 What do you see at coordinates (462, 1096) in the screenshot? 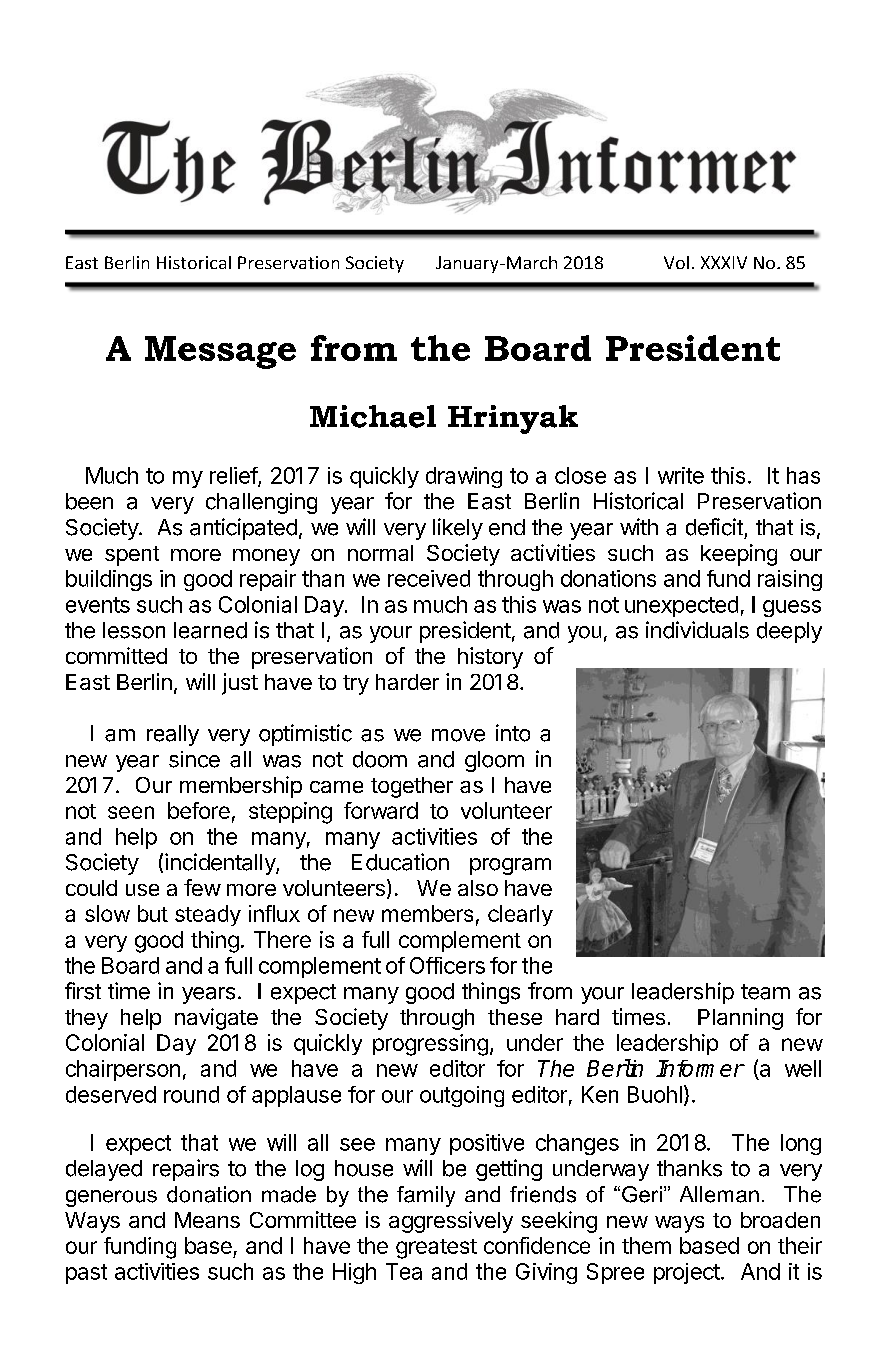
I see `outgoing` at bounding box center [462, 1096].
